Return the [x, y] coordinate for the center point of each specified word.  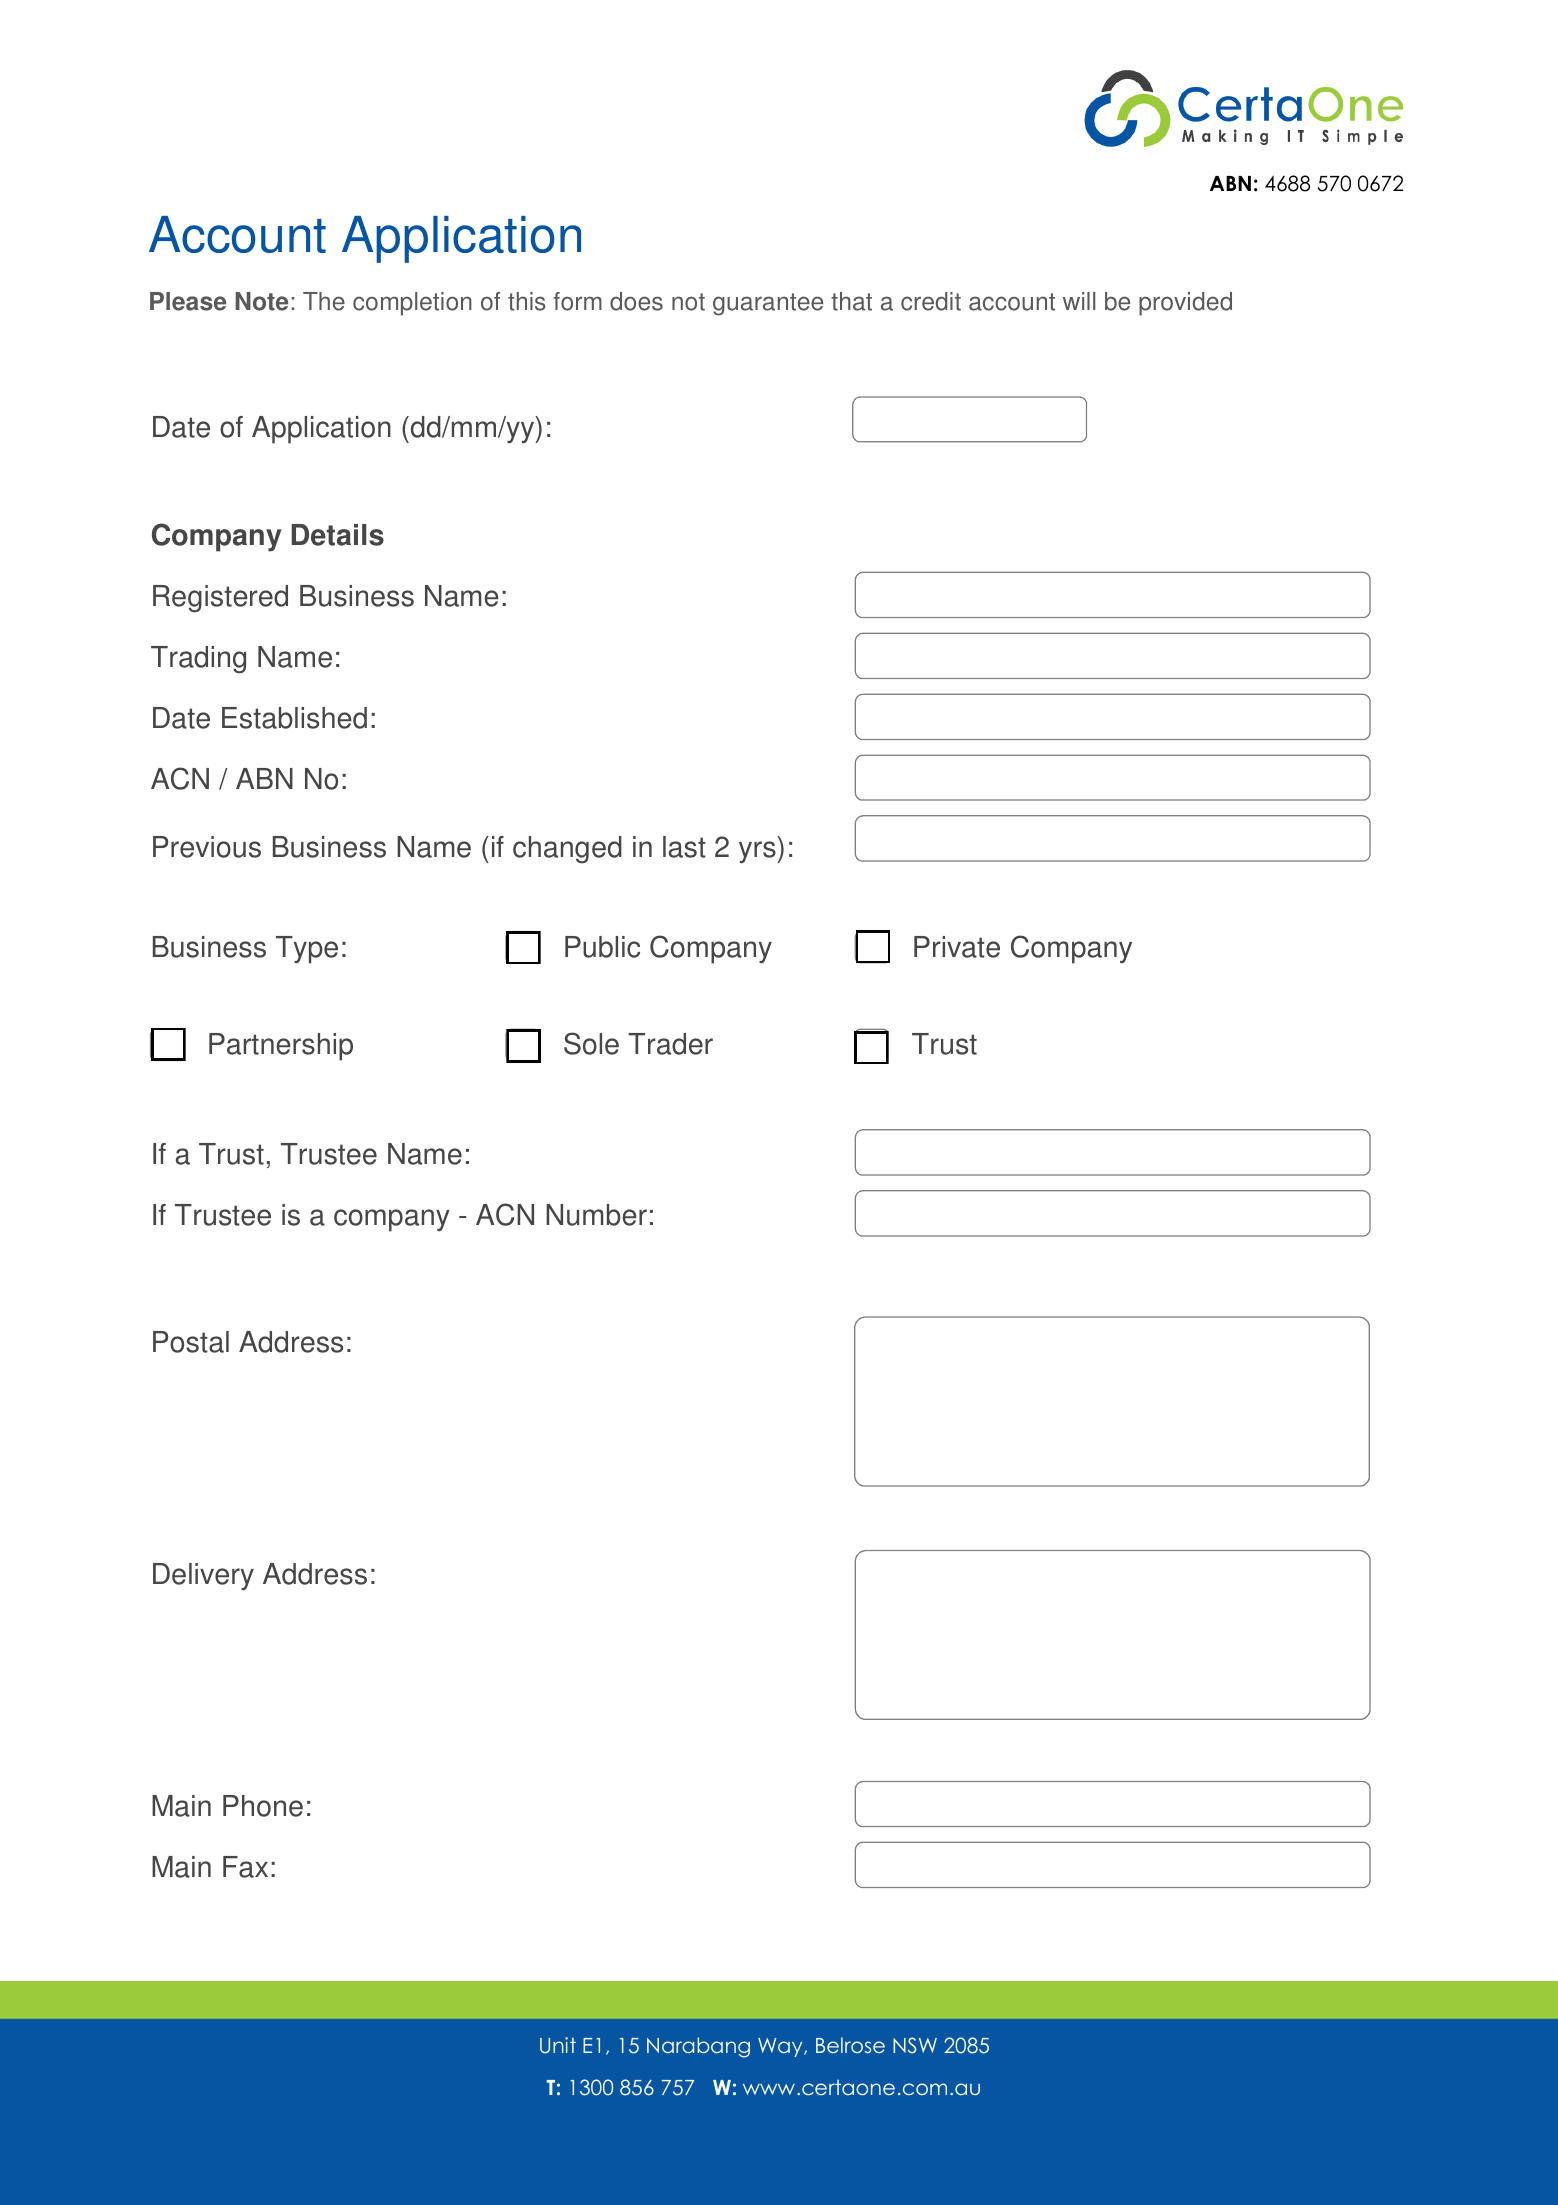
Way [781, 2047]
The [324, 301]
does [636, 301]
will [1079, 301]
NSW [915, 2045]
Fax [245, 1867]
